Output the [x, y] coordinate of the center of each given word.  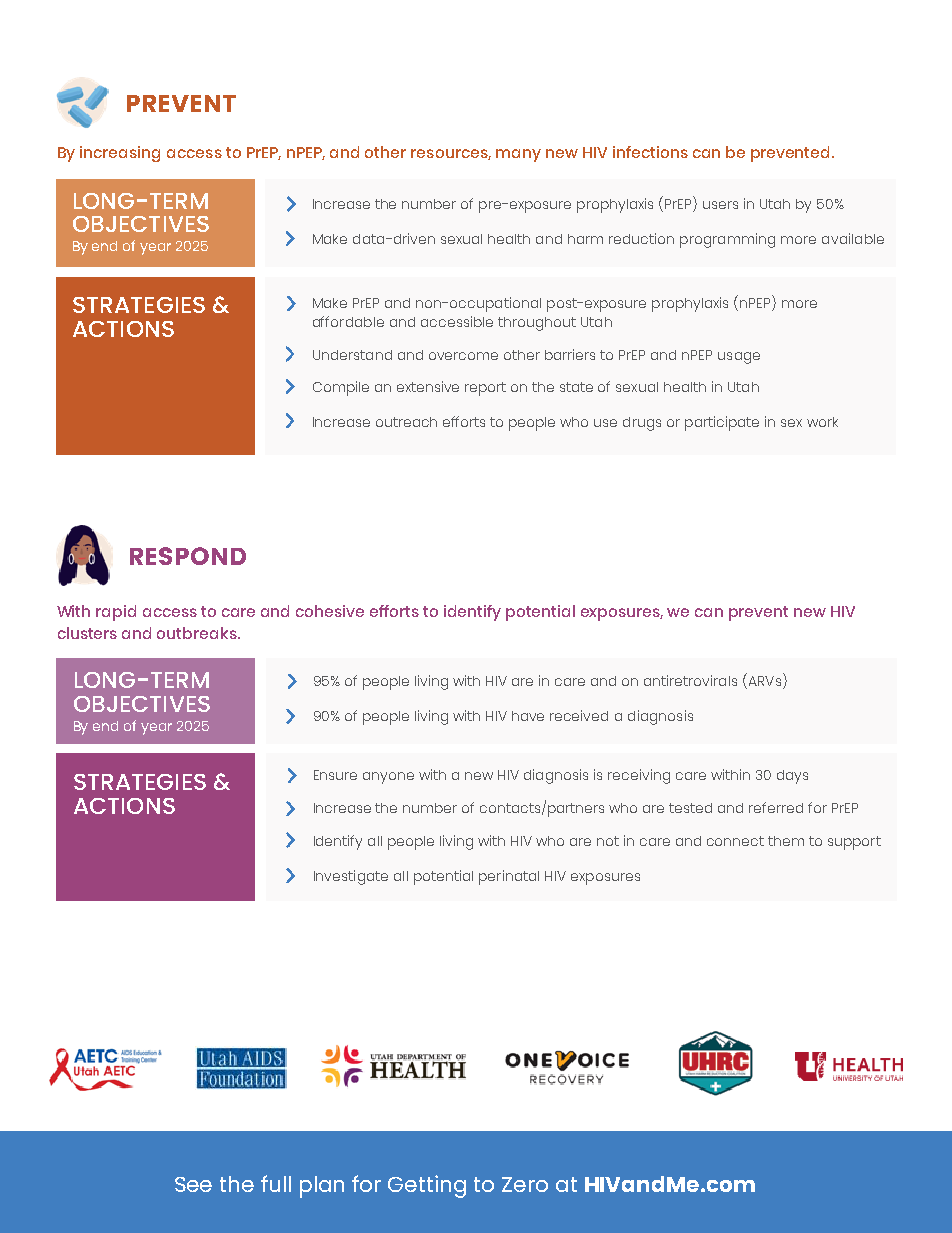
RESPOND [188, 556]
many [518, 155]
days [792, 777]
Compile [341, 388]
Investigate [351, 877]
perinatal [509, 877]
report [485, 389]
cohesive [330, 611]
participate [722, 423]
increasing [120, 154]
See [193, 1184]
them [786, 841]
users [720, 205]
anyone [388, 778]
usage [739, 358]
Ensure [335, 775]
